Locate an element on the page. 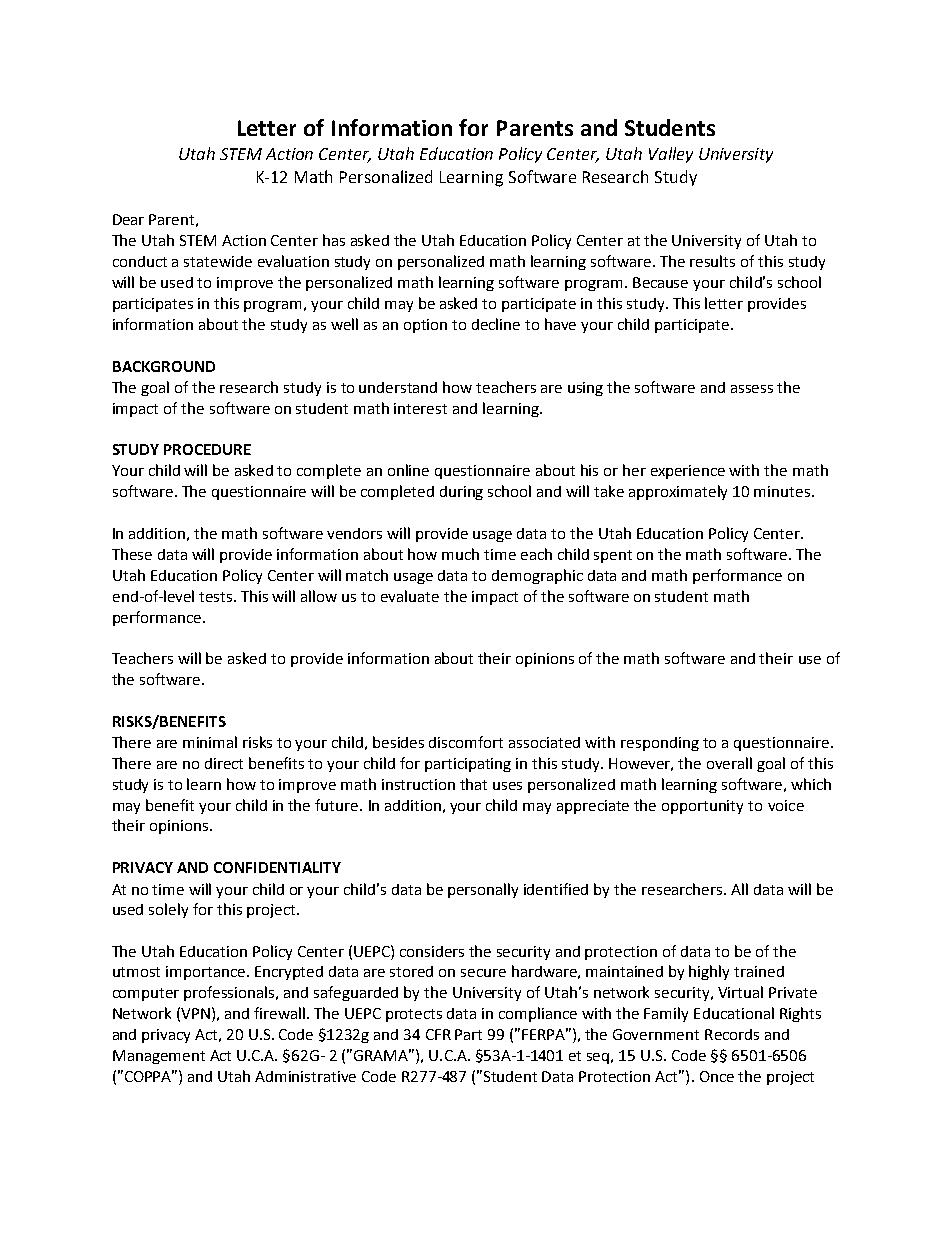 The image size is (952, 1233). has is located at coordinates (334, 240).
